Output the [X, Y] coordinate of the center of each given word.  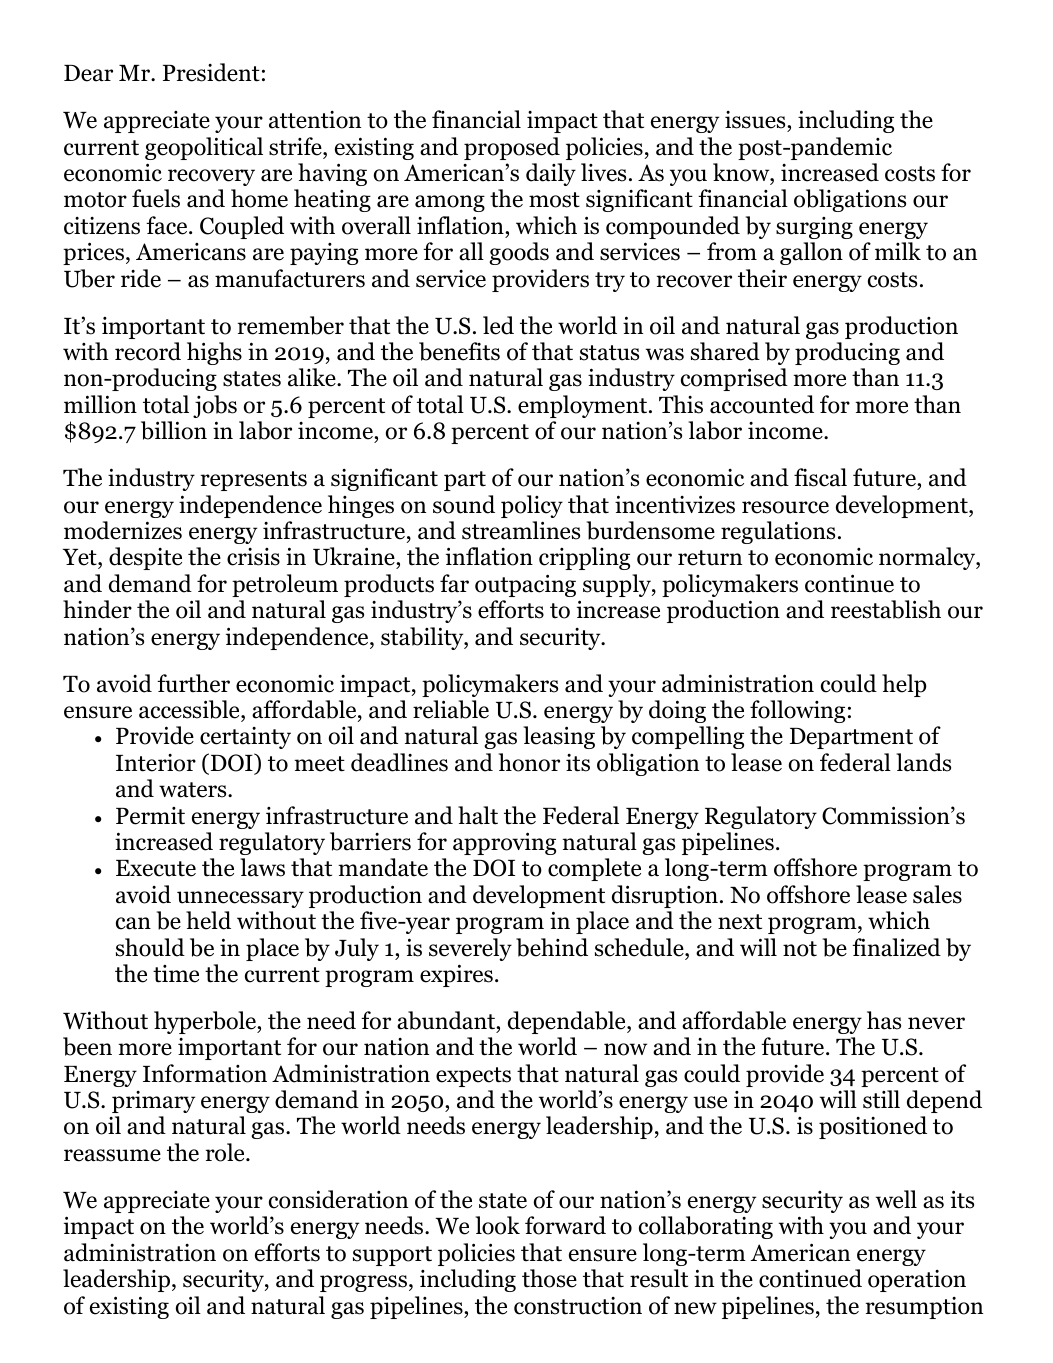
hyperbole [206, 1022]
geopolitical [204, 148]
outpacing [525, 585]
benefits [459, 351]
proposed [512, 148]
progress [363, 1283]
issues [756, 121]
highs [214, 353]
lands [923, 762]
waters [194, 790]
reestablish [886, 609]
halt [478, 815]
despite [145, 558]
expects [473, 1077]
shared [725, 351]
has [884, 1020]
